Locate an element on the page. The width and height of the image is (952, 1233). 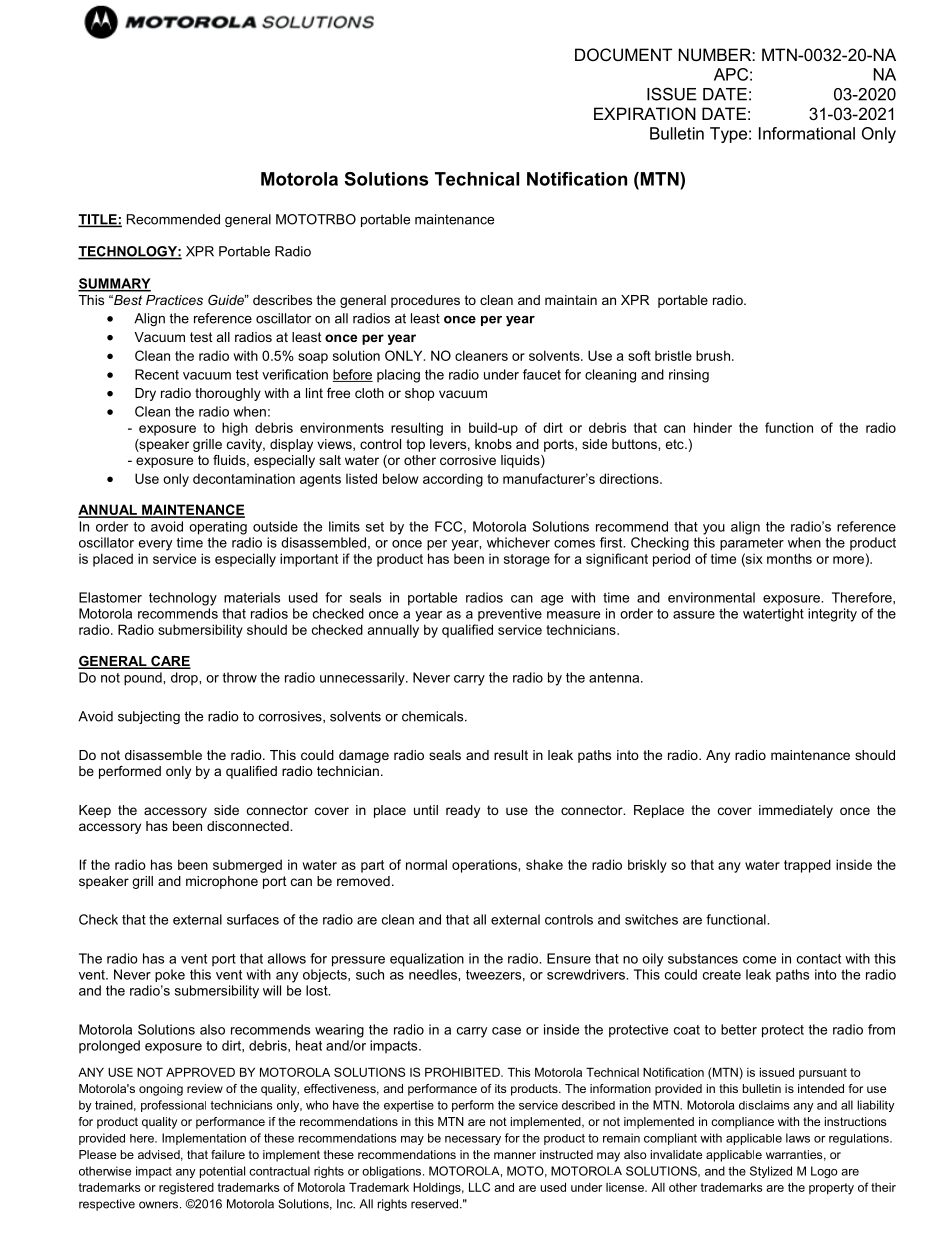
registered is located at coordinates (186, 1189).
